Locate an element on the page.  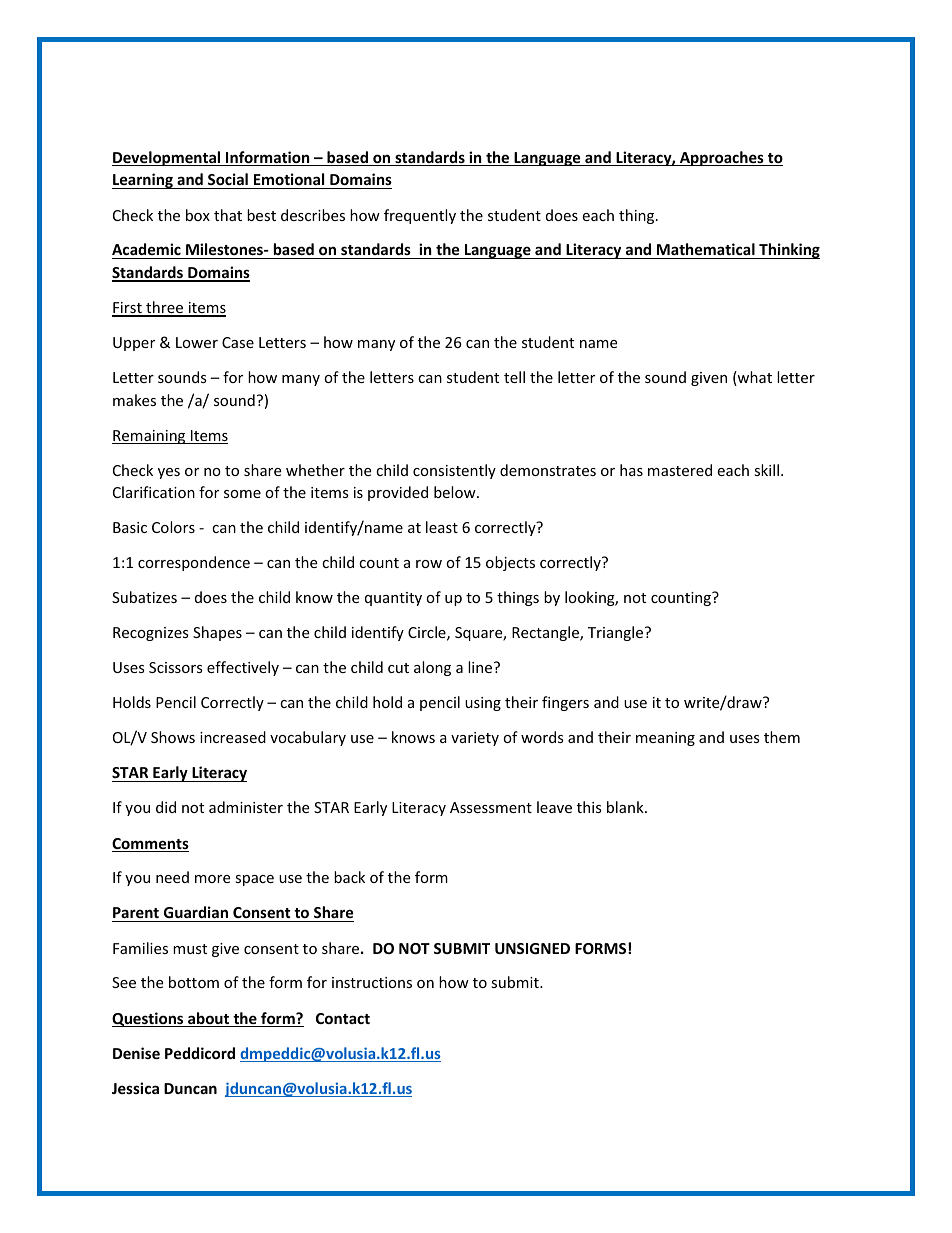
Triangle is located at coordinates (615, 633).
